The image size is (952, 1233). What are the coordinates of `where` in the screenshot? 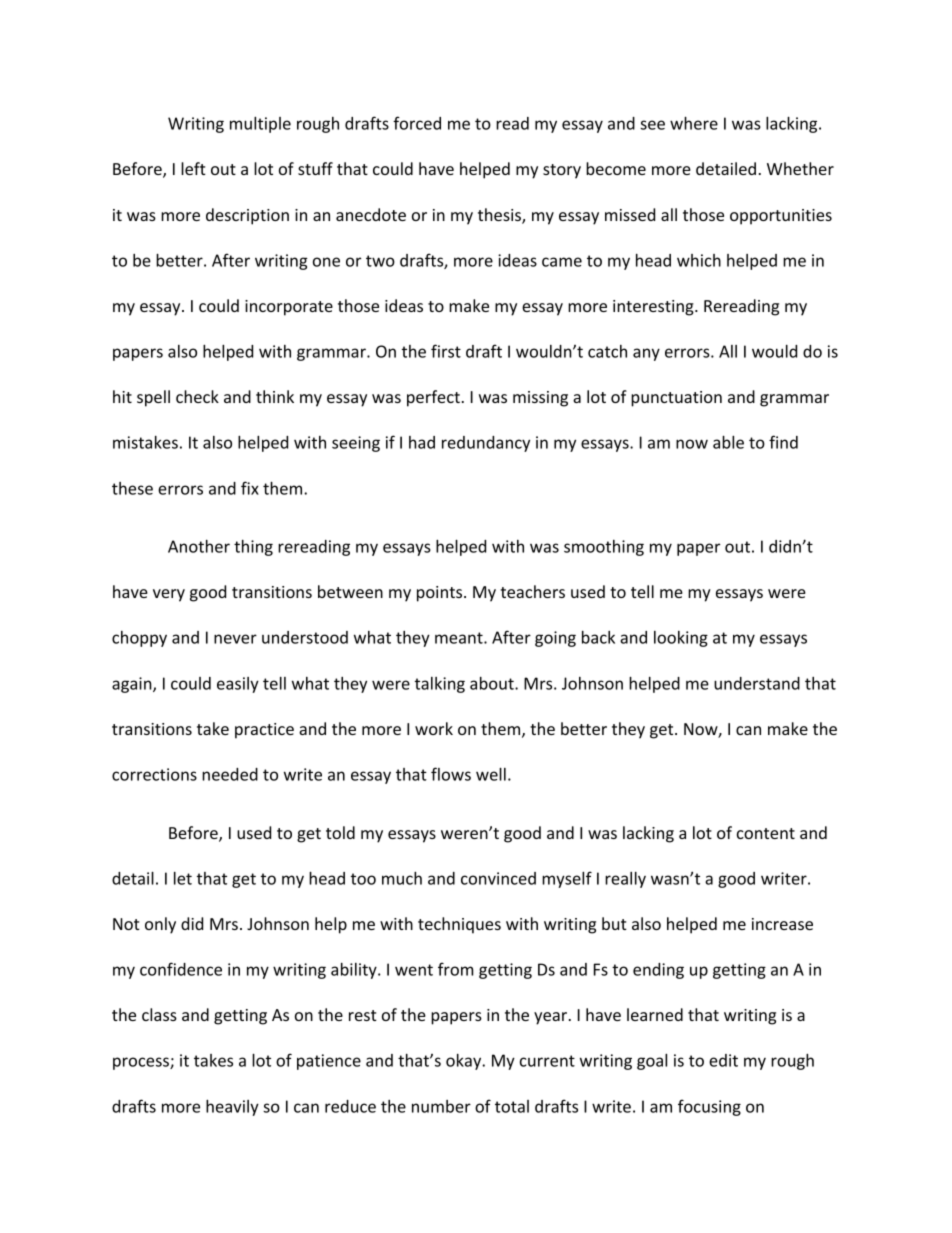 It's located at (694, 123).
